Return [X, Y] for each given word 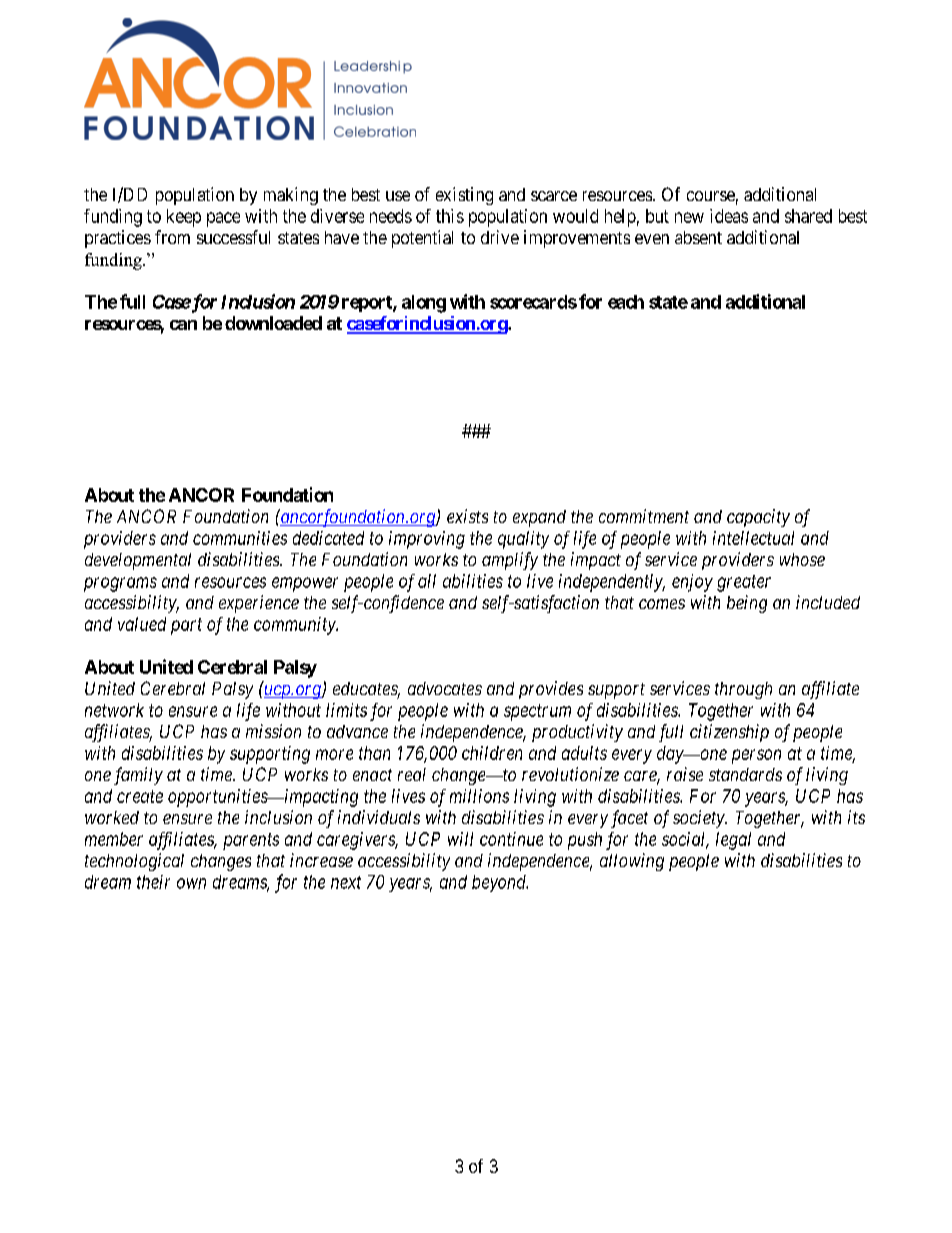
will [460, 839]
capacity [758, 518]
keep [184, 218]
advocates [445, 688]
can [183, 325]
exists [467, 516]
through [743, 690]
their [153, 882]
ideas [729, 216]
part [186, 626]
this [450, 216]
